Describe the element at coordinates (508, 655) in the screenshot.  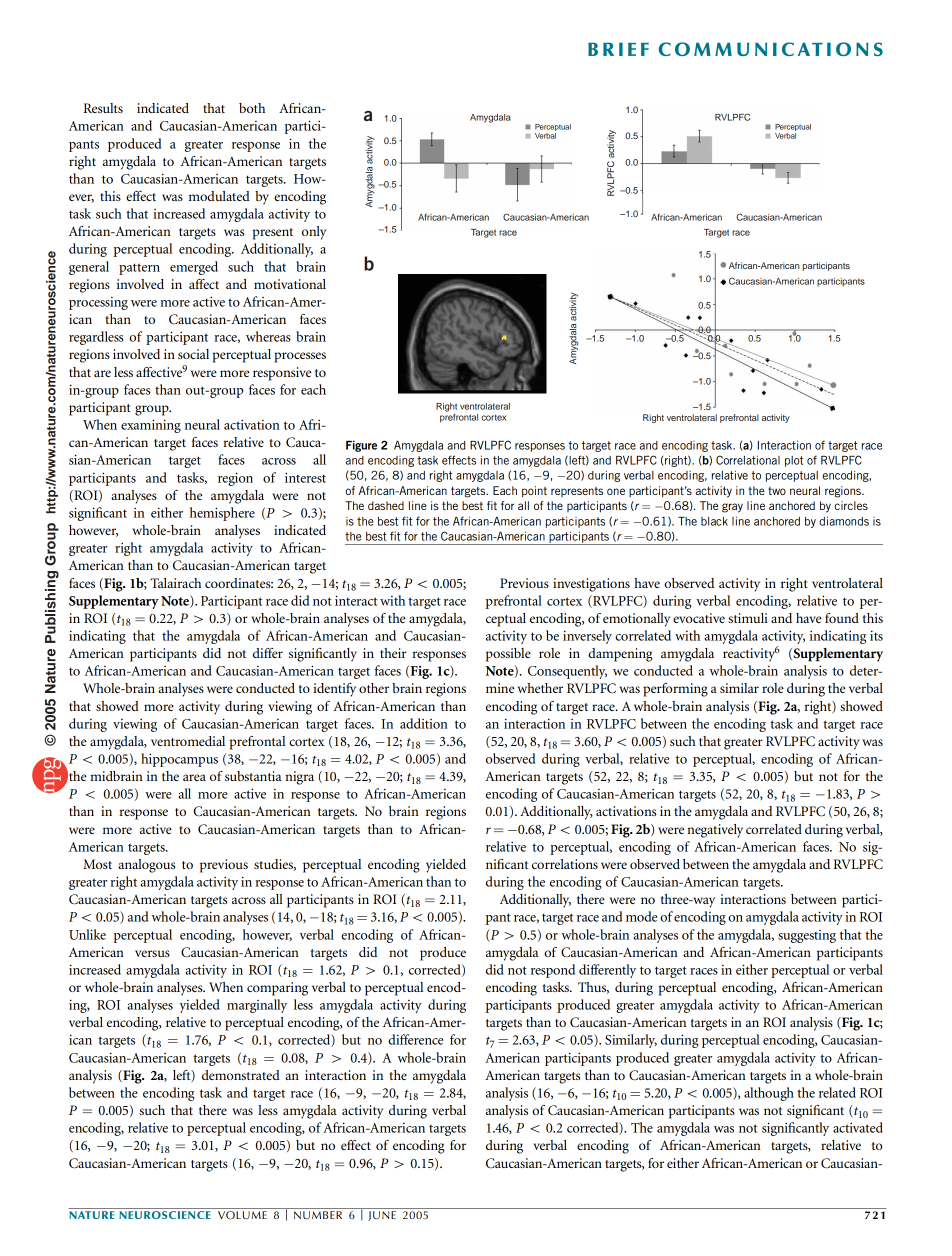
I see `possible` at that location.
